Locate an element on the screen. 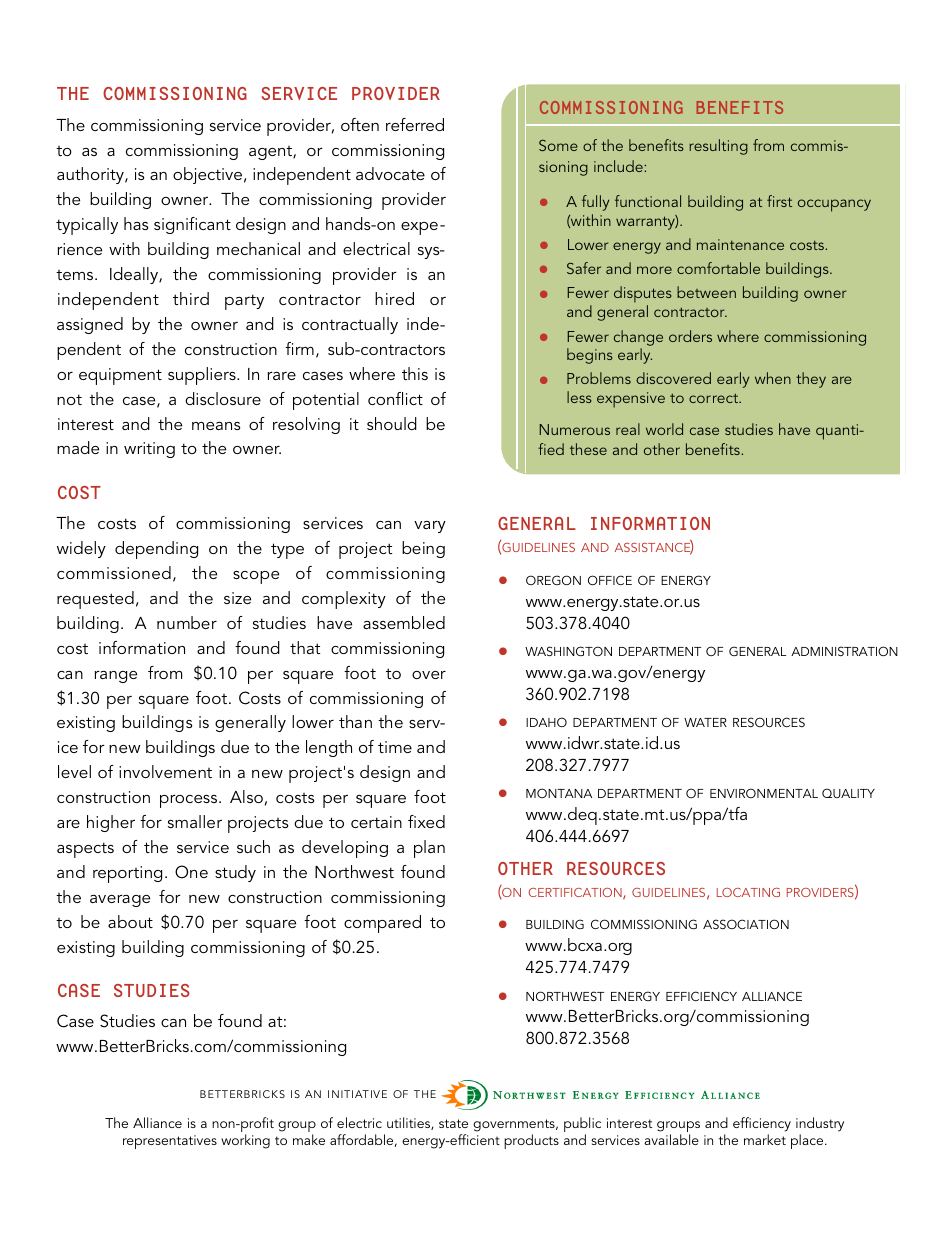 The width and height of the screenshot is (952, 1233). WATER is located at coordinates (705, 722).
